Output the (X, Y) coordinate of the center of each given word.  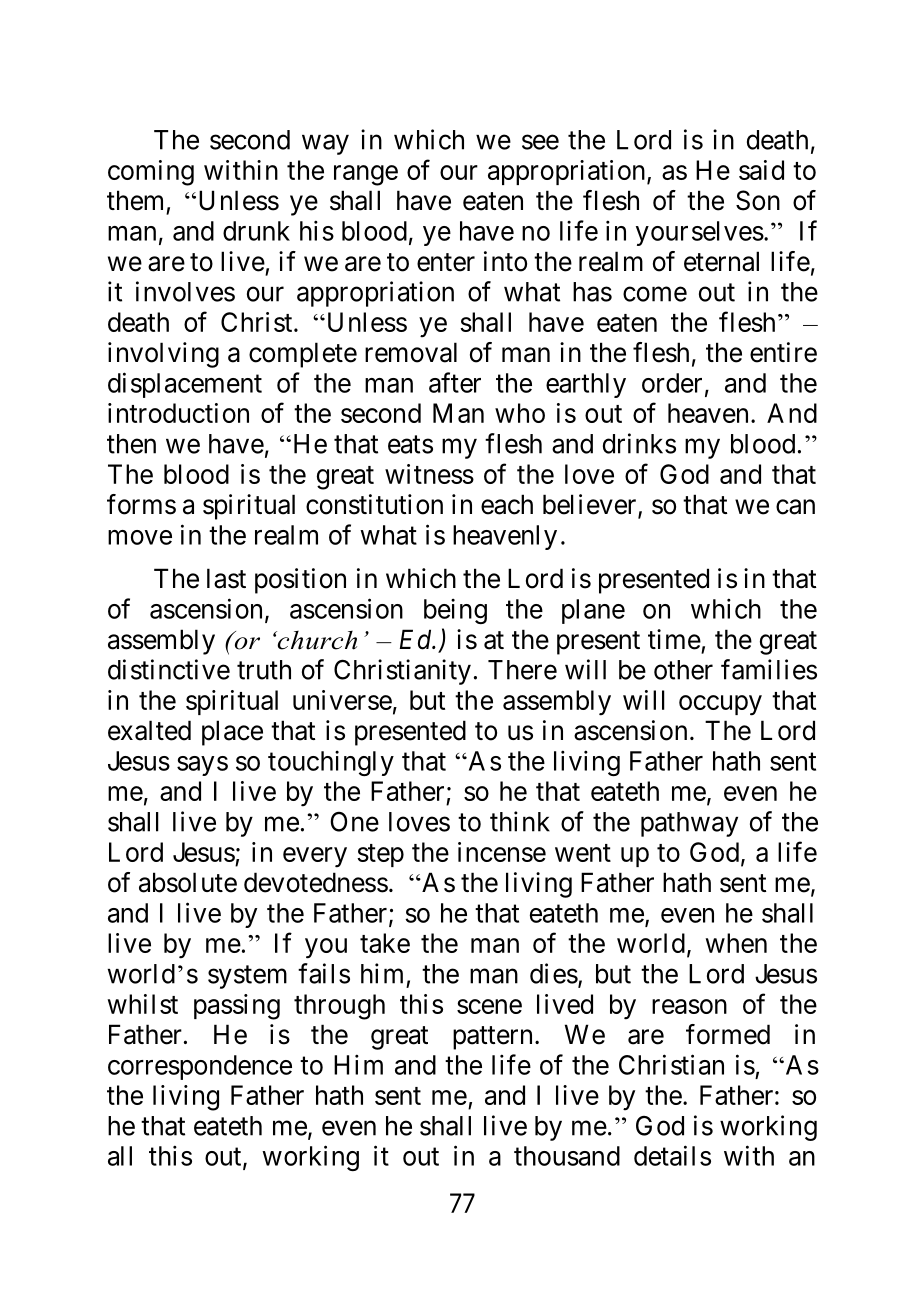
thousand (567, 1156)
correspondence (200, 1067)
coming (151, 173)
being (455, 611)
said (761, 170)
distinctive (169, 669)
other (683, 670)
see (540, 142)
